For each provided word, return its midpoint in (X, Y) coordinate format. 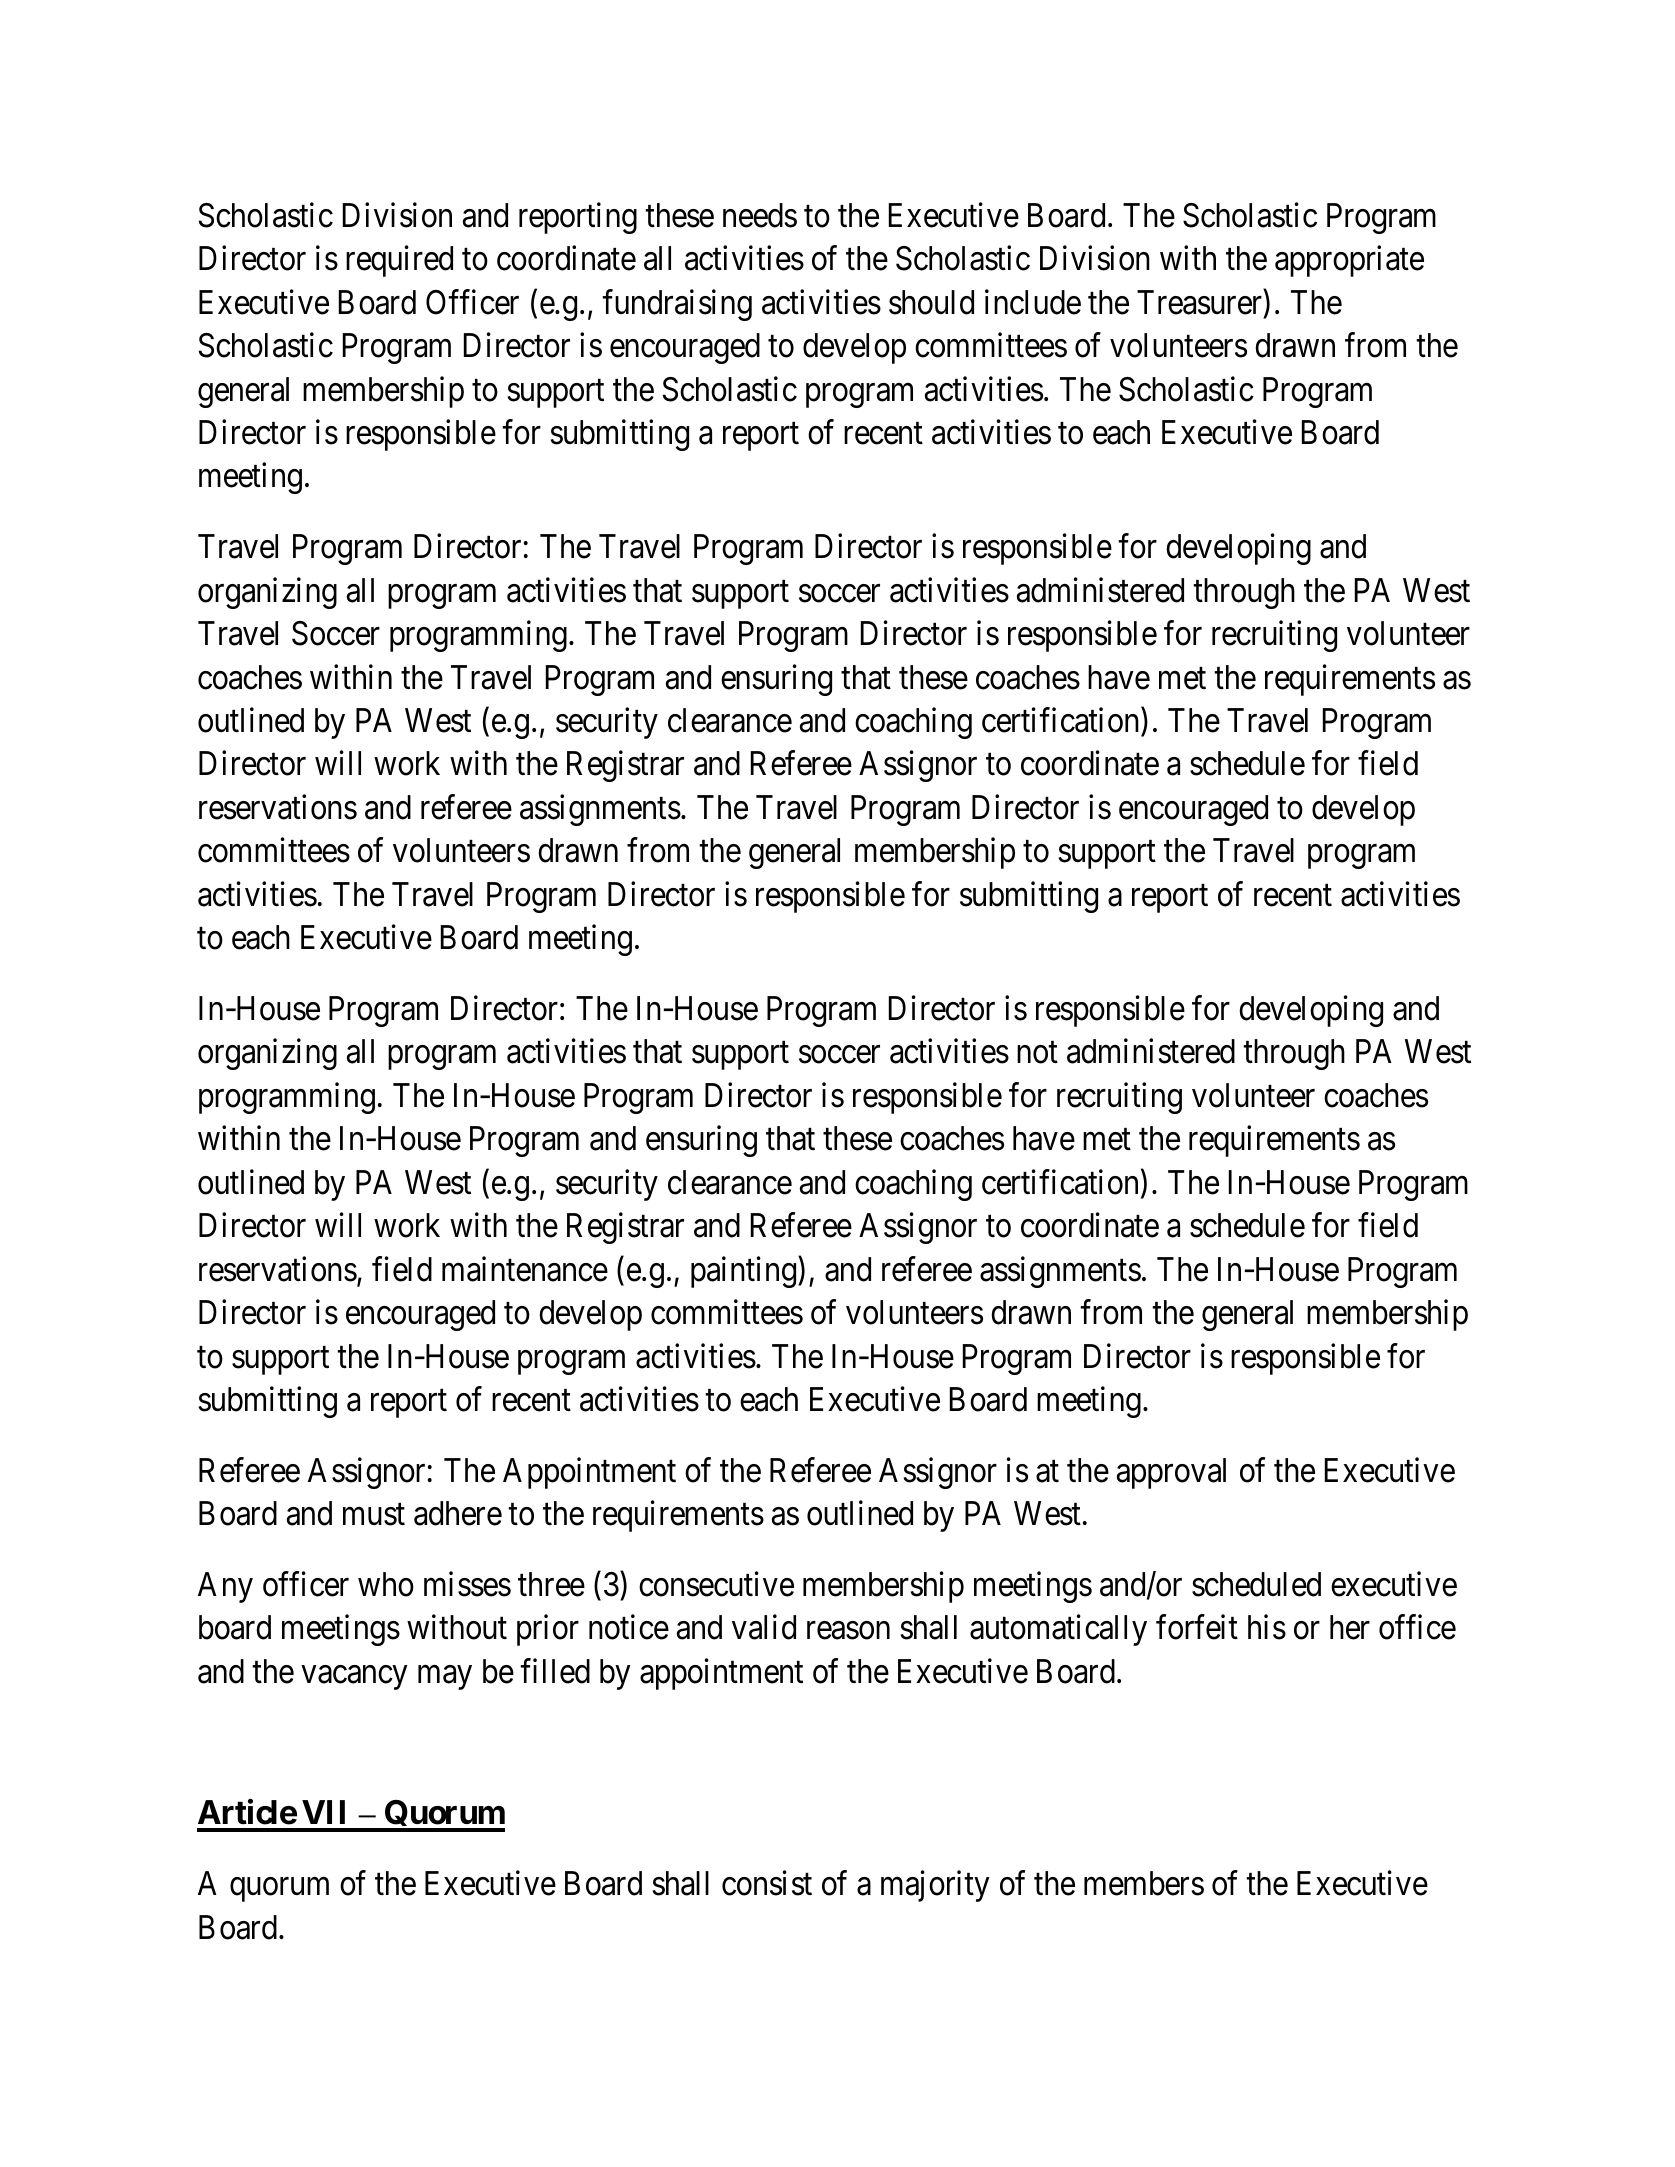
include (1033, 302)
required (399, 261)
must (374, 1515)
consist (767, 1883)
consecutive (716, 1584)
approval (1171, 1473)
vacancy (354, 1678)
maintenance (525, 1269)
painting (745, 1272)
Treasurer (1199, 302)
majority (935, 1886)
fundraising (677, 305)
